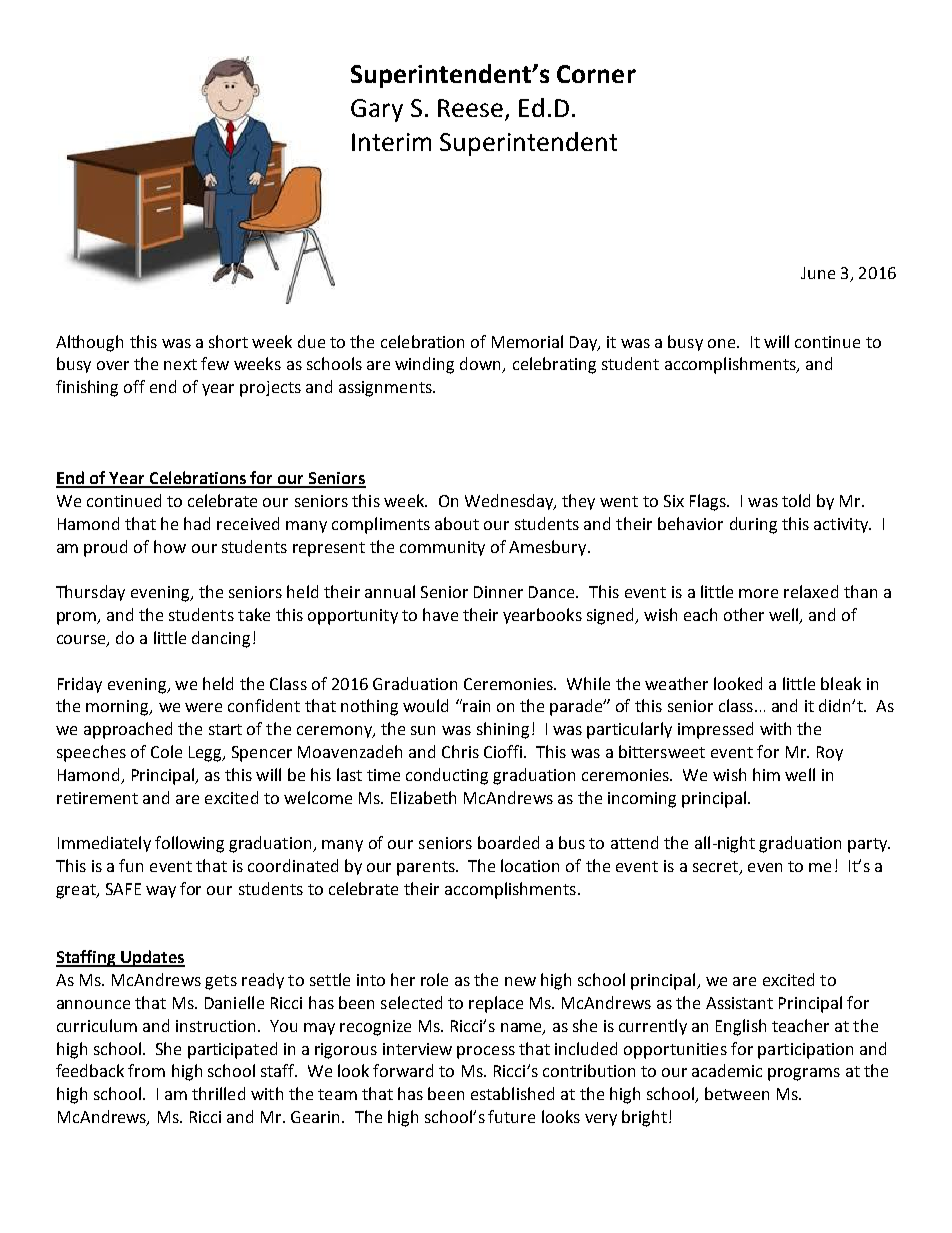 The image size is (952, 1233). Describe the element at coordinates (377, 110) in the screenshot. I see `Gary` at that location.
